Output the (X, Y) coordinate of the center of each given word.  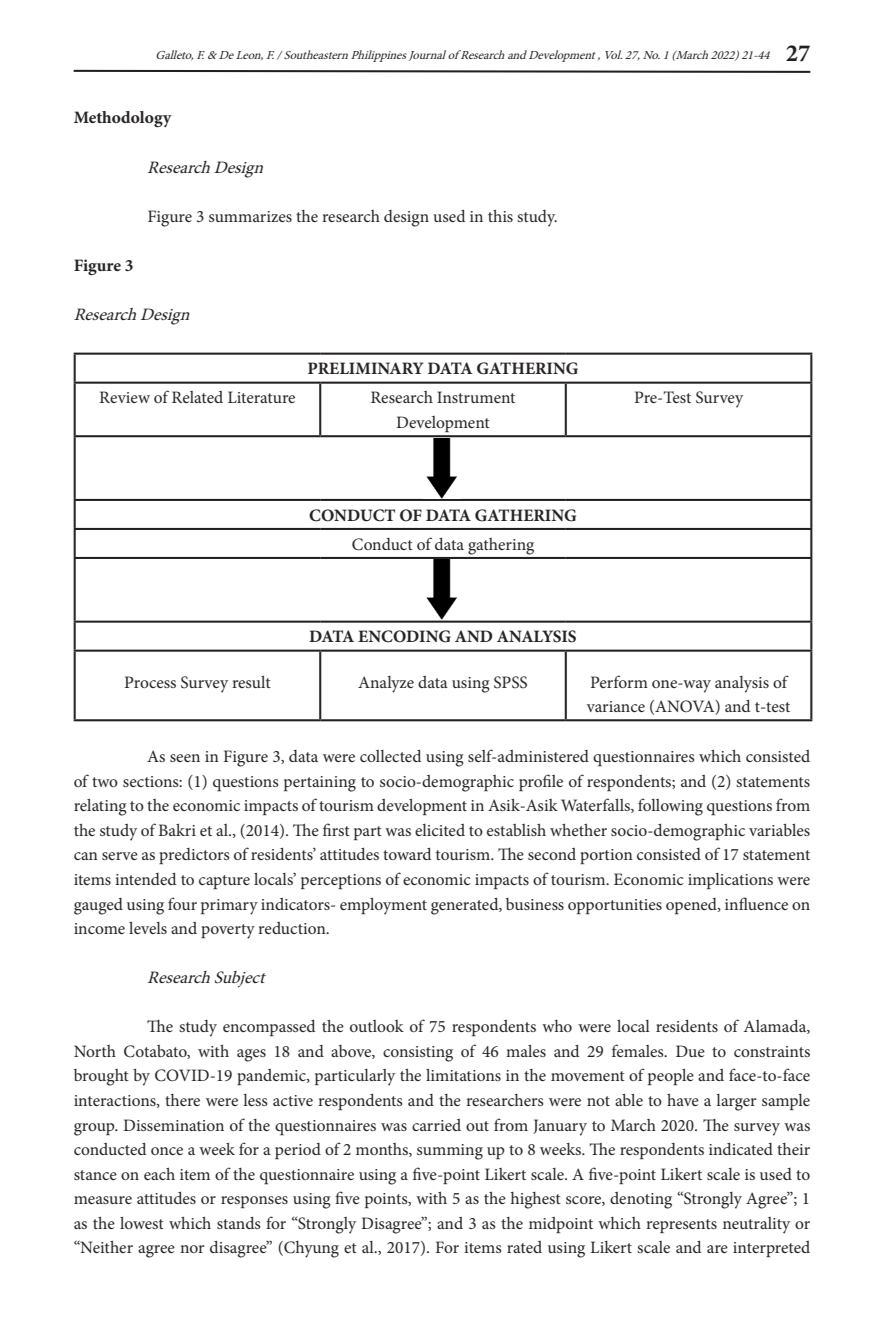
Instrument (476, 397)
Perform (619, 681)
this (500, 216)
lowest (142, 1223)
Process (150, 682)
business (535, 904)
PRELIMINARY (366, 368)
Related (197, 397)
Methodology (123, 119)
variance (616, 706)
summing (450, 1152)
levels (148, 928)
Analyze (386, 684)
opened (692, 906)
